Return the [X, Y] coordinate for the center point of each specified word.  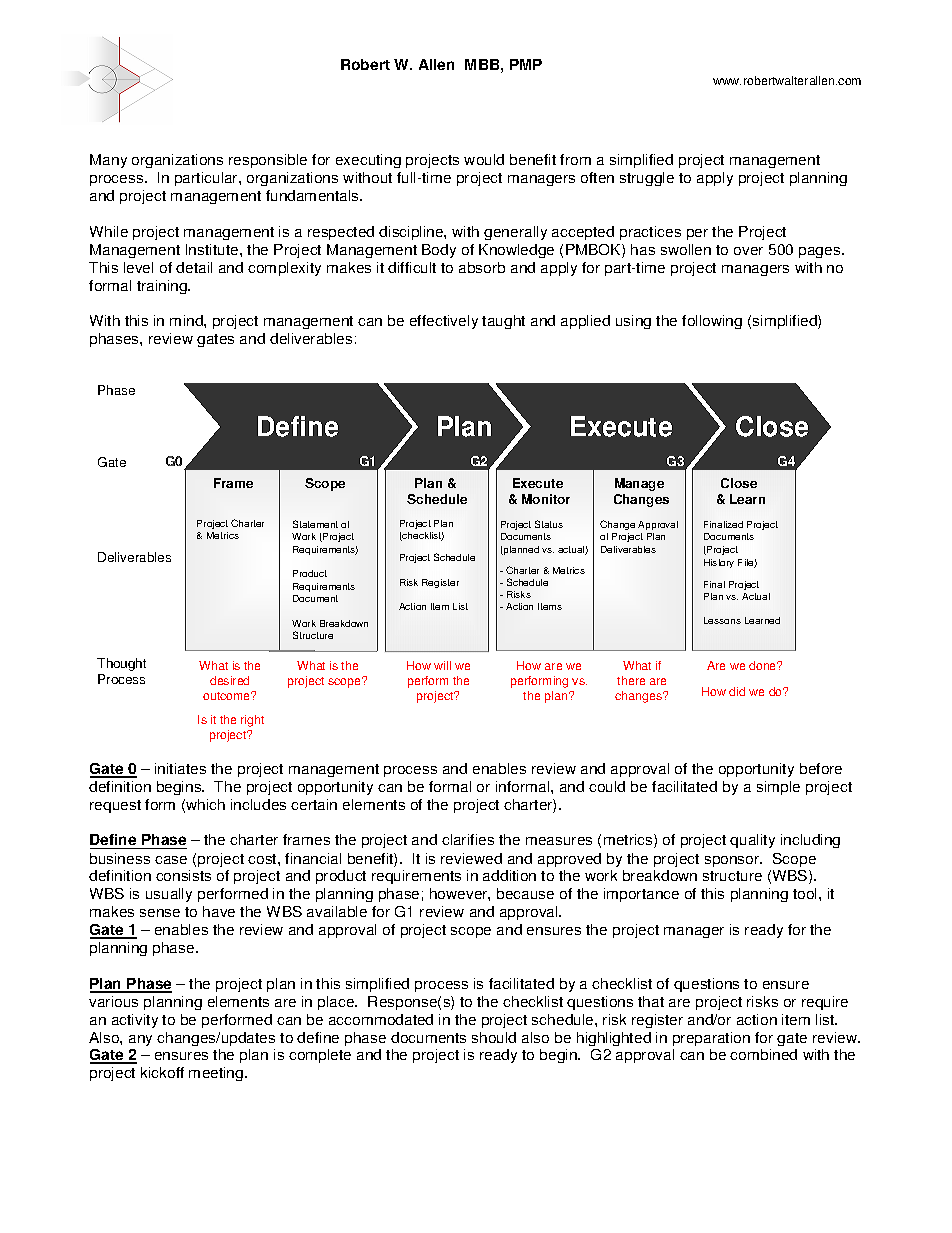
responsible [268, 161]
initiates [180, 768]
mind [187, 320]
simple [778, 788]
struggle [647, 179]
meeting [217, 1074]
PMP [526, 64]
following [712, 322]
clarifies [468, 839]
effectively [444, 322]
